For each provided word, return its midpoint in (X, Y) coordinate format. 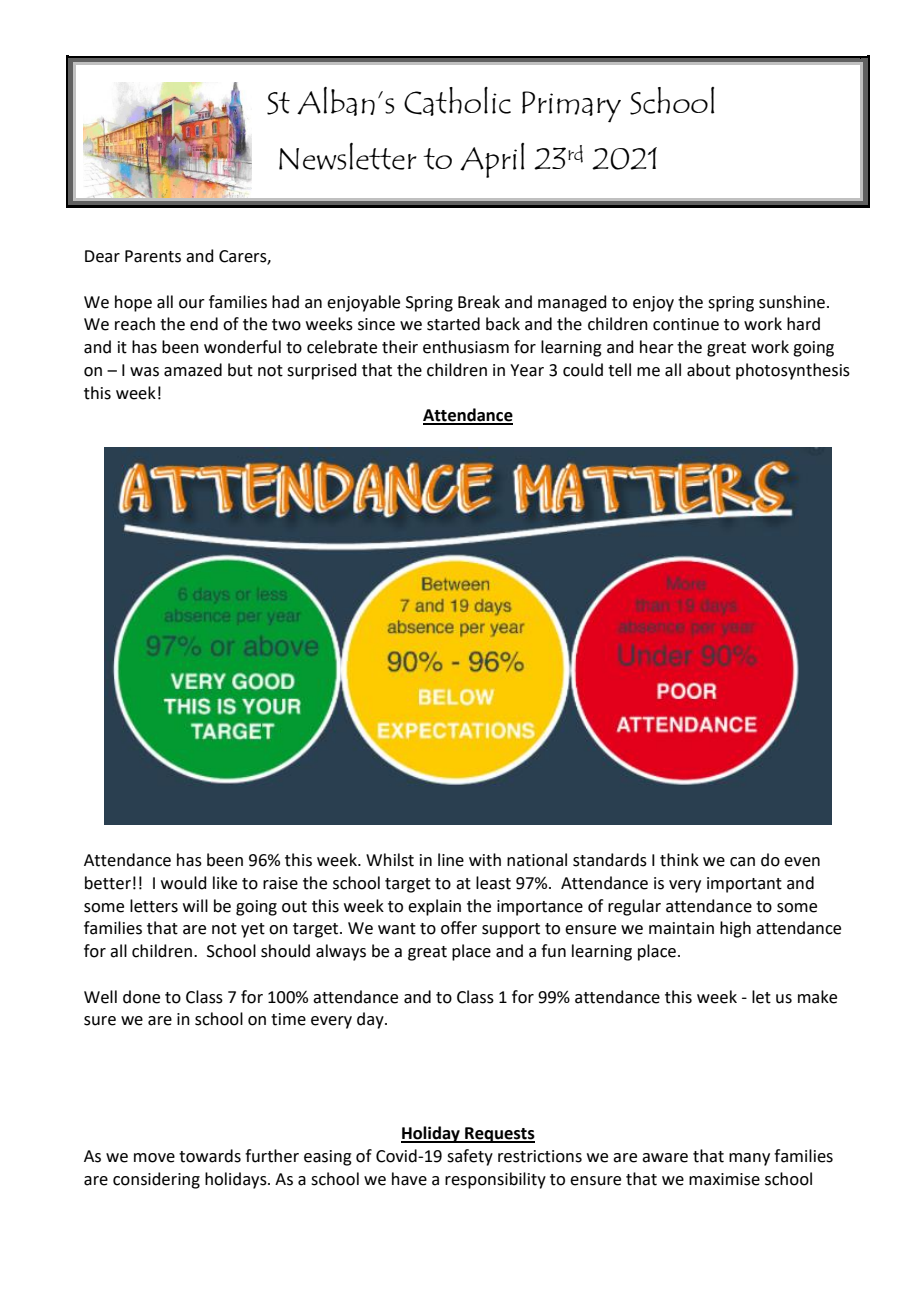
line (451, 860)
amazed (193, 370)
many (749, 1159)
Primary (571, 107)
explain (434, 907)
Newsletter (348, 156)
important (744, 885)
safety (470, 1157)
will (195, 905)
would (184, 883)
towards (210, 1156)
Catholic (457, 101)
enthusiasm (466, 347)
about (709, 370)
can (742, 862)
